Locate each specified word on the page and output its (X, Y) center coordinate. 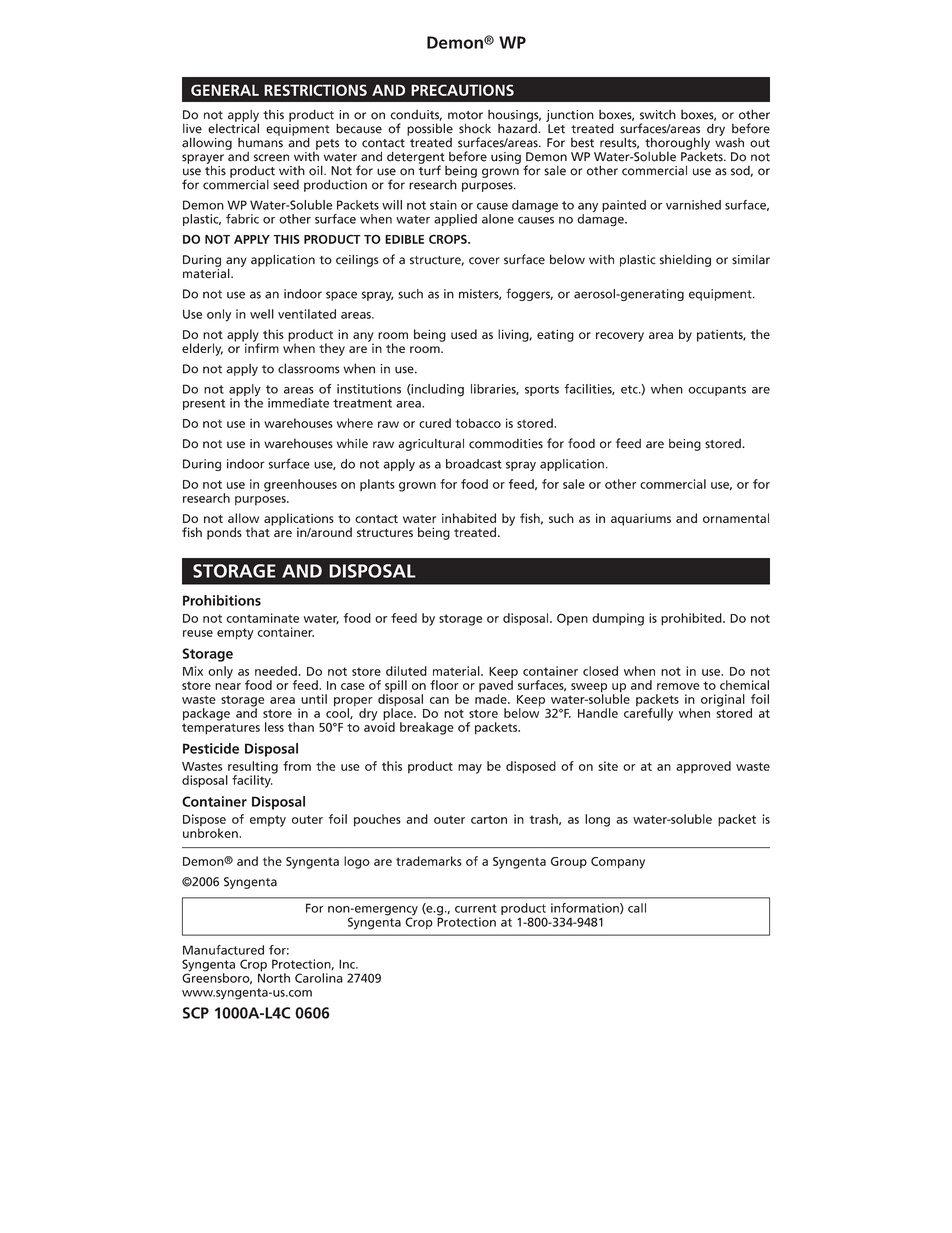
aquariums (641, 519)
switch (658, 115)
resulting (252, 768)
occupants (717, 390)
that (258, 532)
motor (465, 115)
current (476, 908)
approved (703, 767)
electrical (233, 127)
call (637, 908)
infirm (261, 347)
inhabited (469, 518)
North (274, 977)
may (470, 769)
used (464, 334)
